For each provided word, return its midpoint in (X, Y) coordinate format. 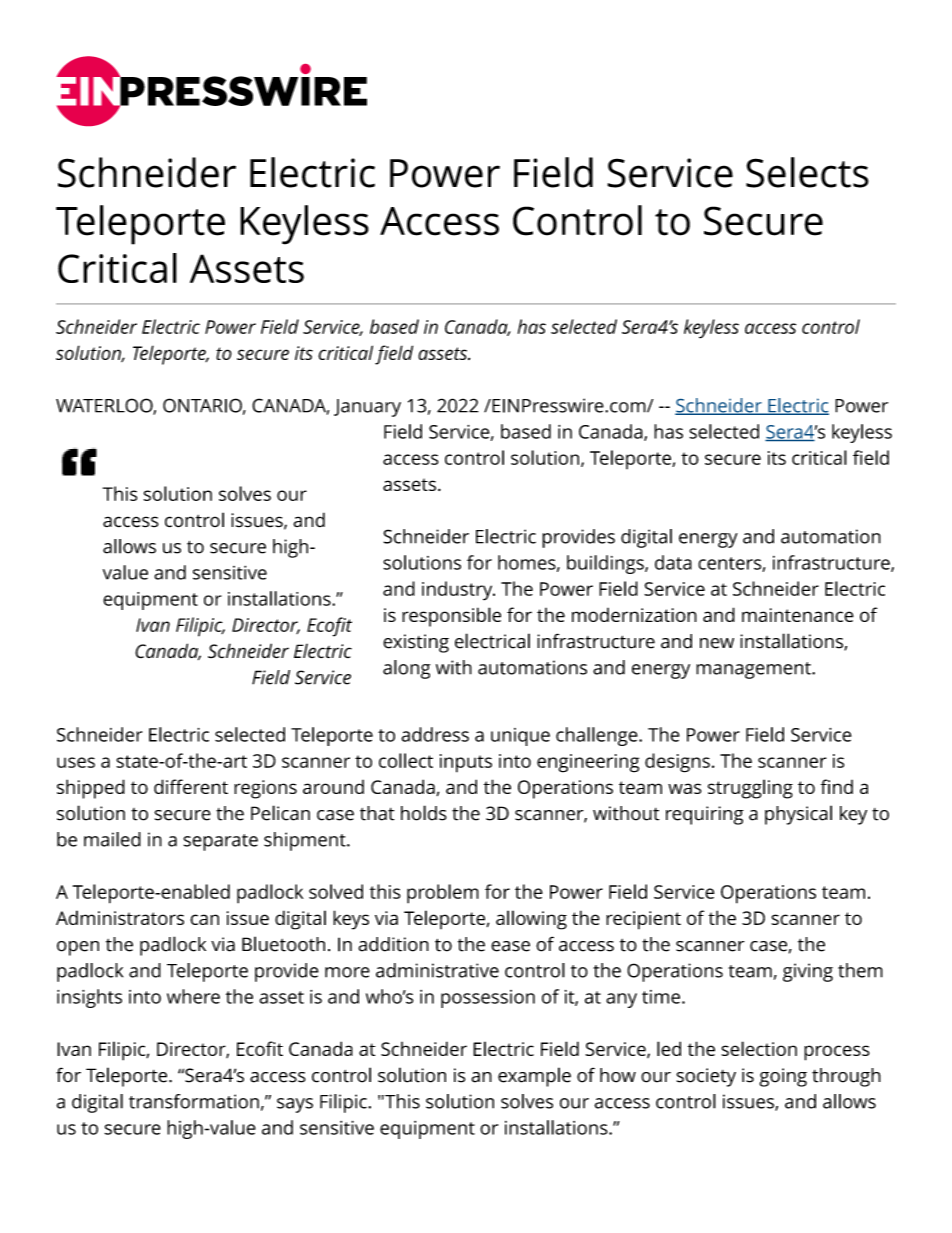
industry (458, 591)
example (534, 1077)
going (783, 1077)
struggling (750, 789)
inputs (466, 763)
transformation (194, 1101)
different (191, 786)
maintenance (798, 615)
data (673, 562)
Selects (807, 172)
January (367, 408)
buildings (606, 564)
